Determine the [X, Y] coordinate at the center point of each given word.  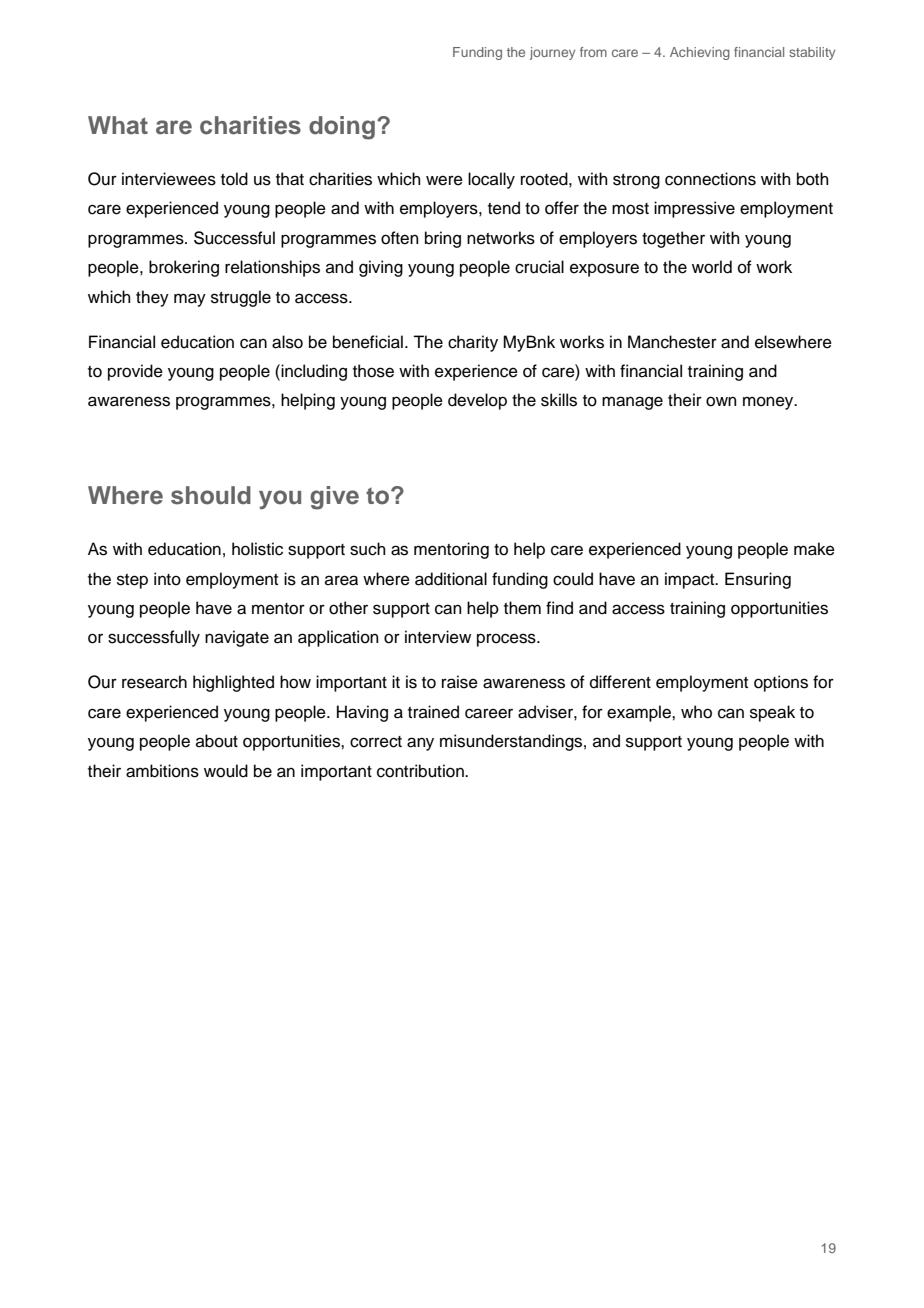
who [696, 712]
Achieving [700, 53]
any [420, 744]
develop [477, 401]
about [217, 741]
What [118, 125]
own [721, 401]
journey [552, 53]
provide [135, 372]
